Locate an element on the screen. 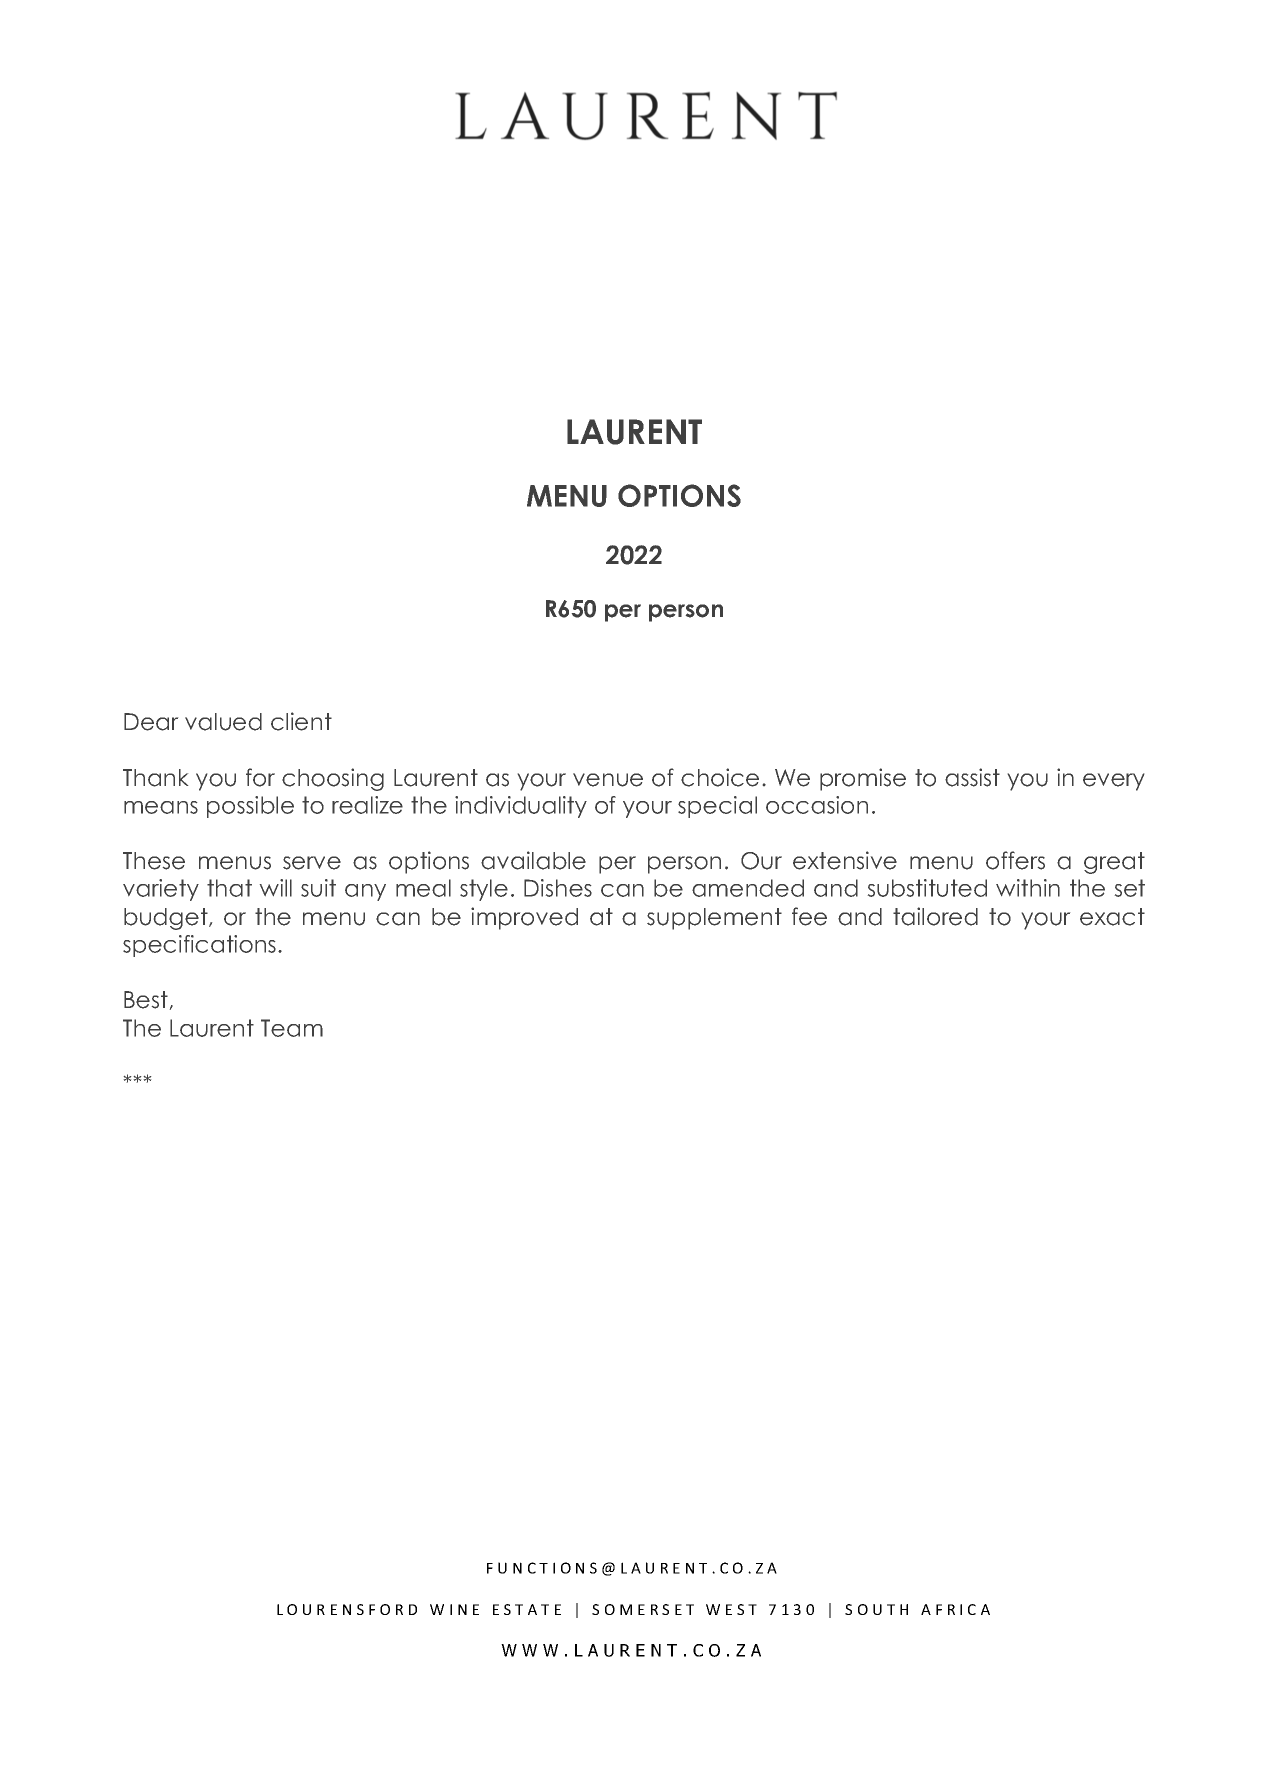 This screenshot has width=1263, height=1787. choice is located at coordinates (720, 777).
